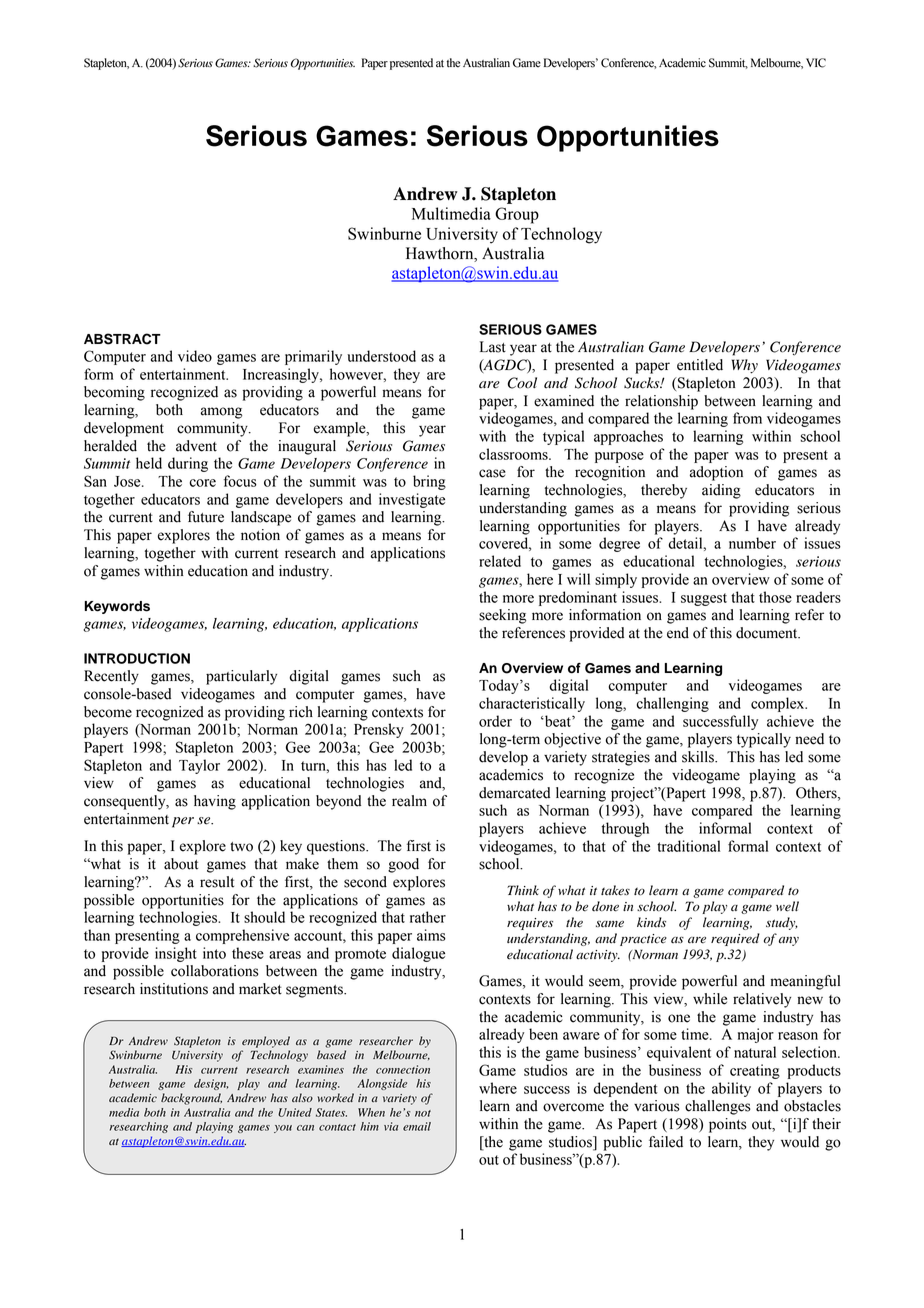  I want to click on advent, so click(196, 446).
